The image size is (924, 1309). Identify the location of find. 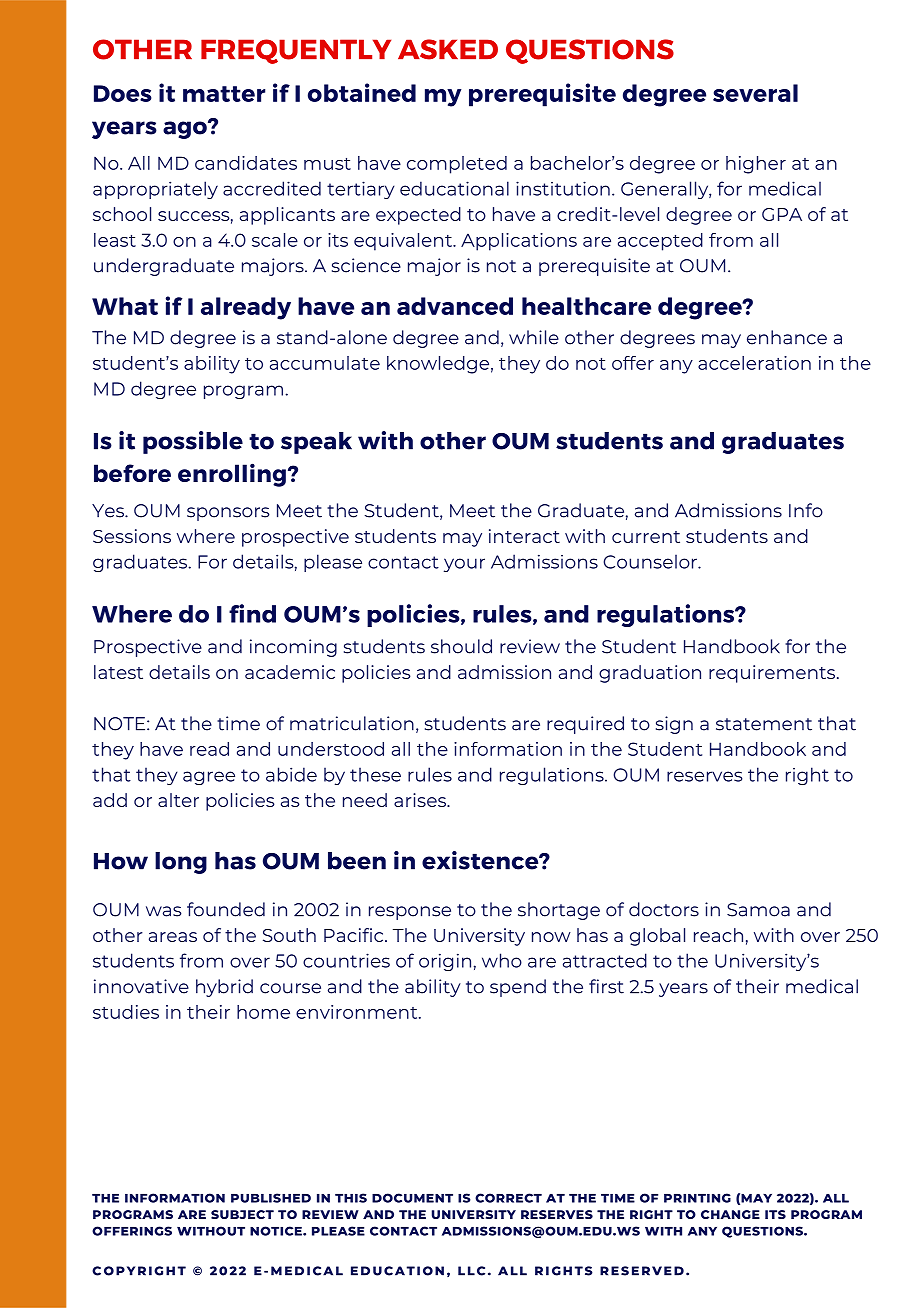
(252, 613).
